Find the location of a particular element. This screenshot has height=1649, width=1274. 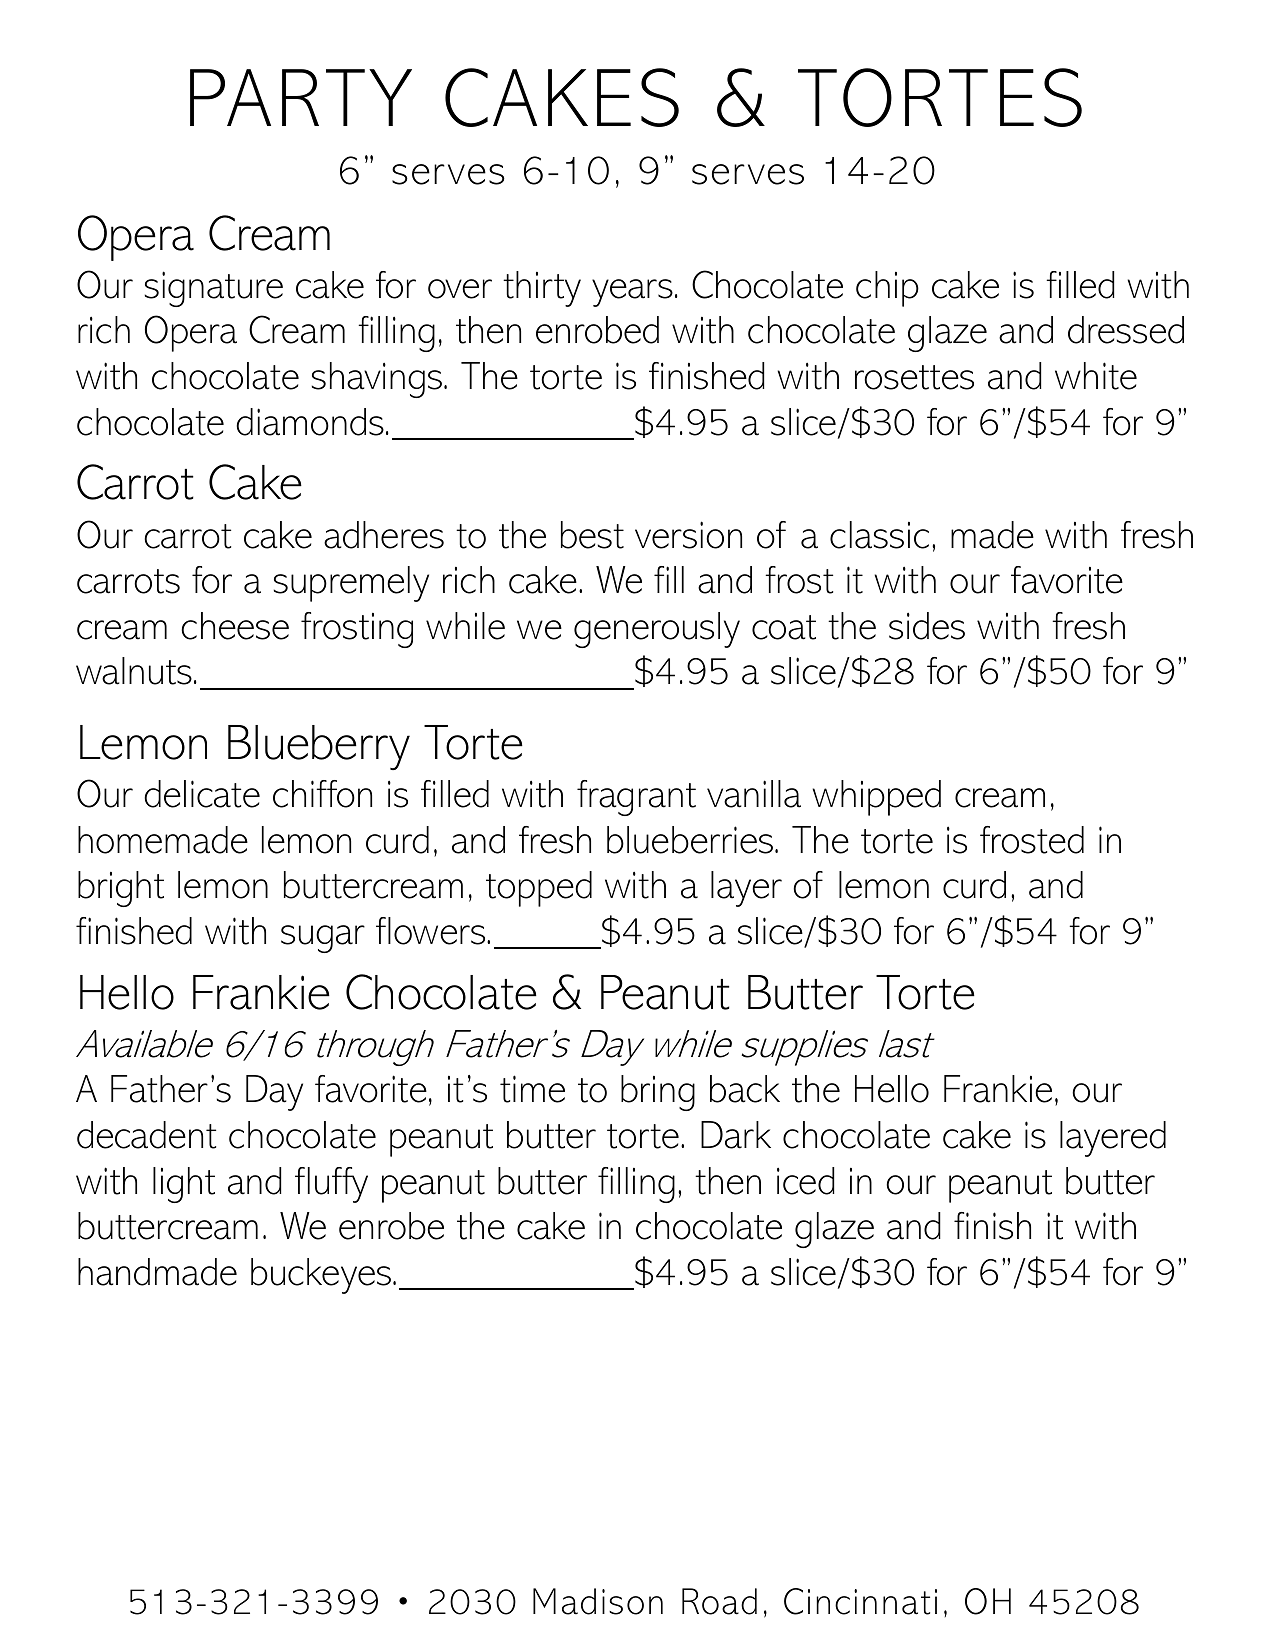

supremely is located at coordinates (351, 584).
